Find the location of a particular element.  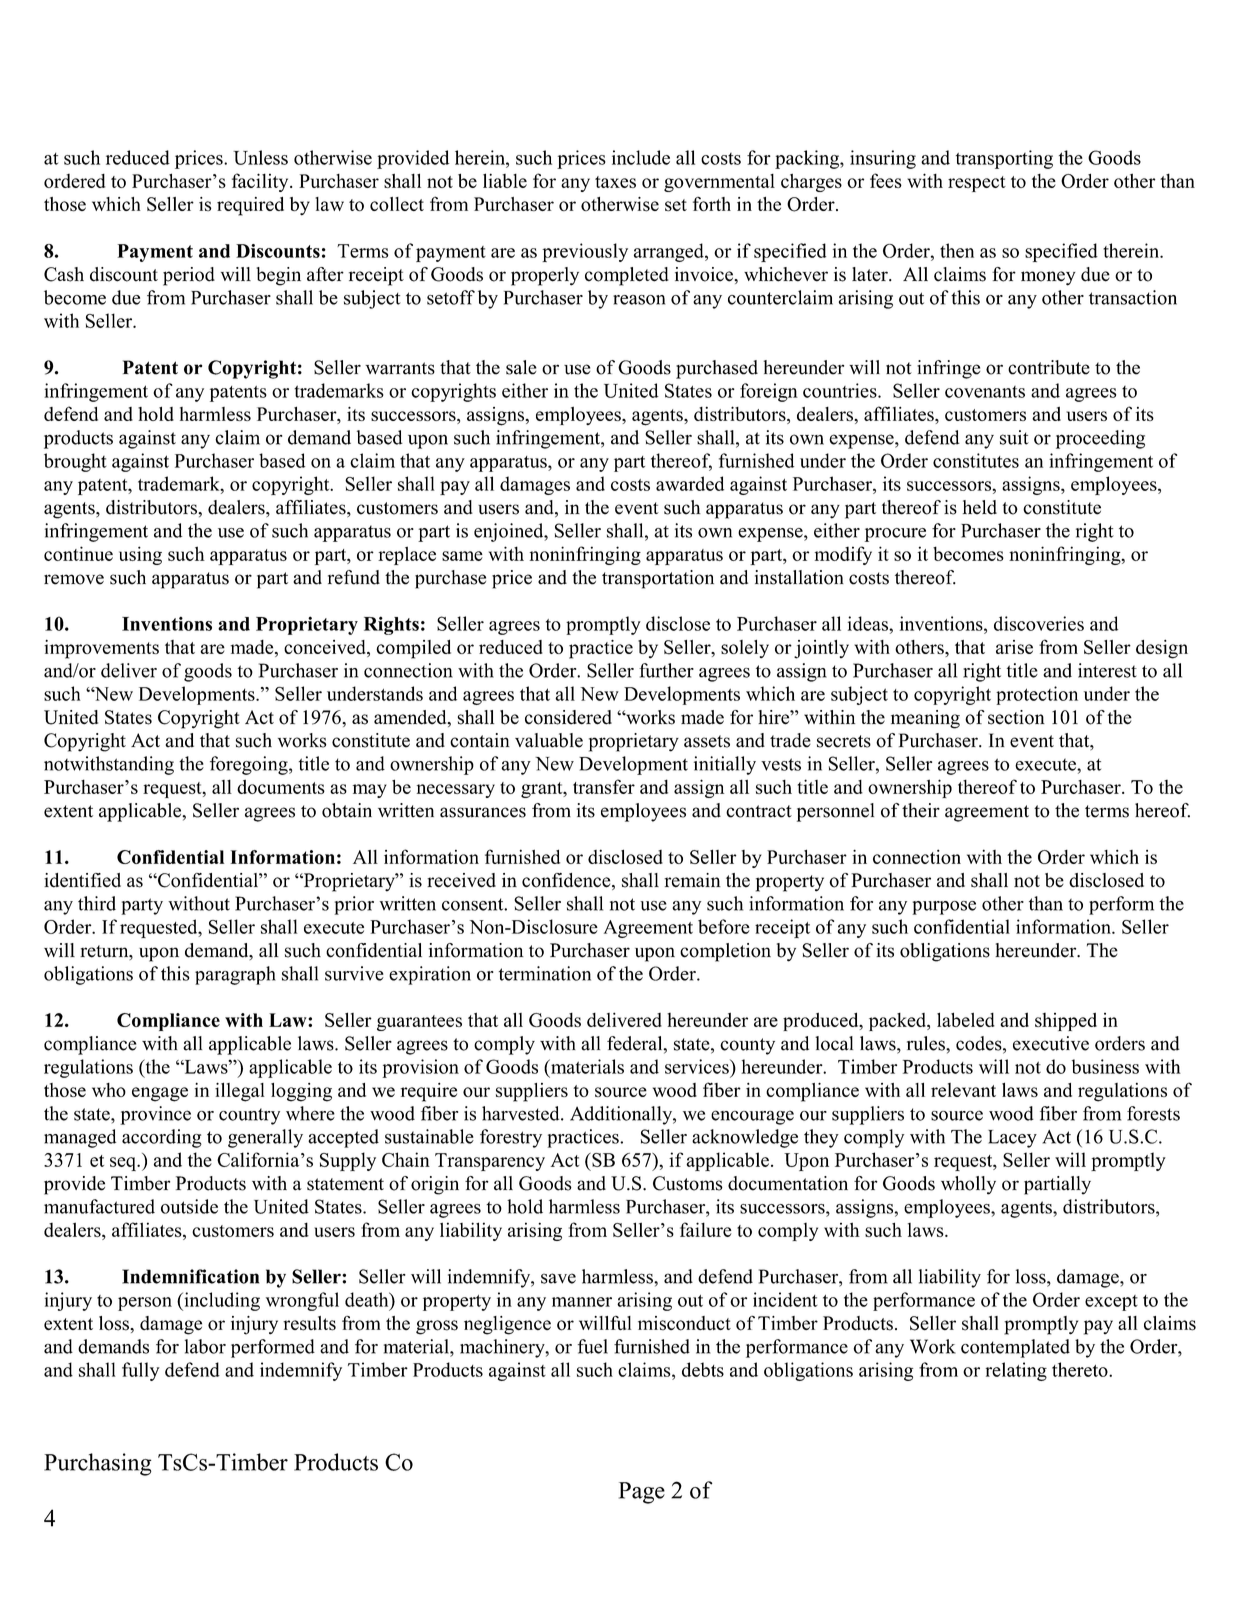

their is located at coordinates (921, 810).
